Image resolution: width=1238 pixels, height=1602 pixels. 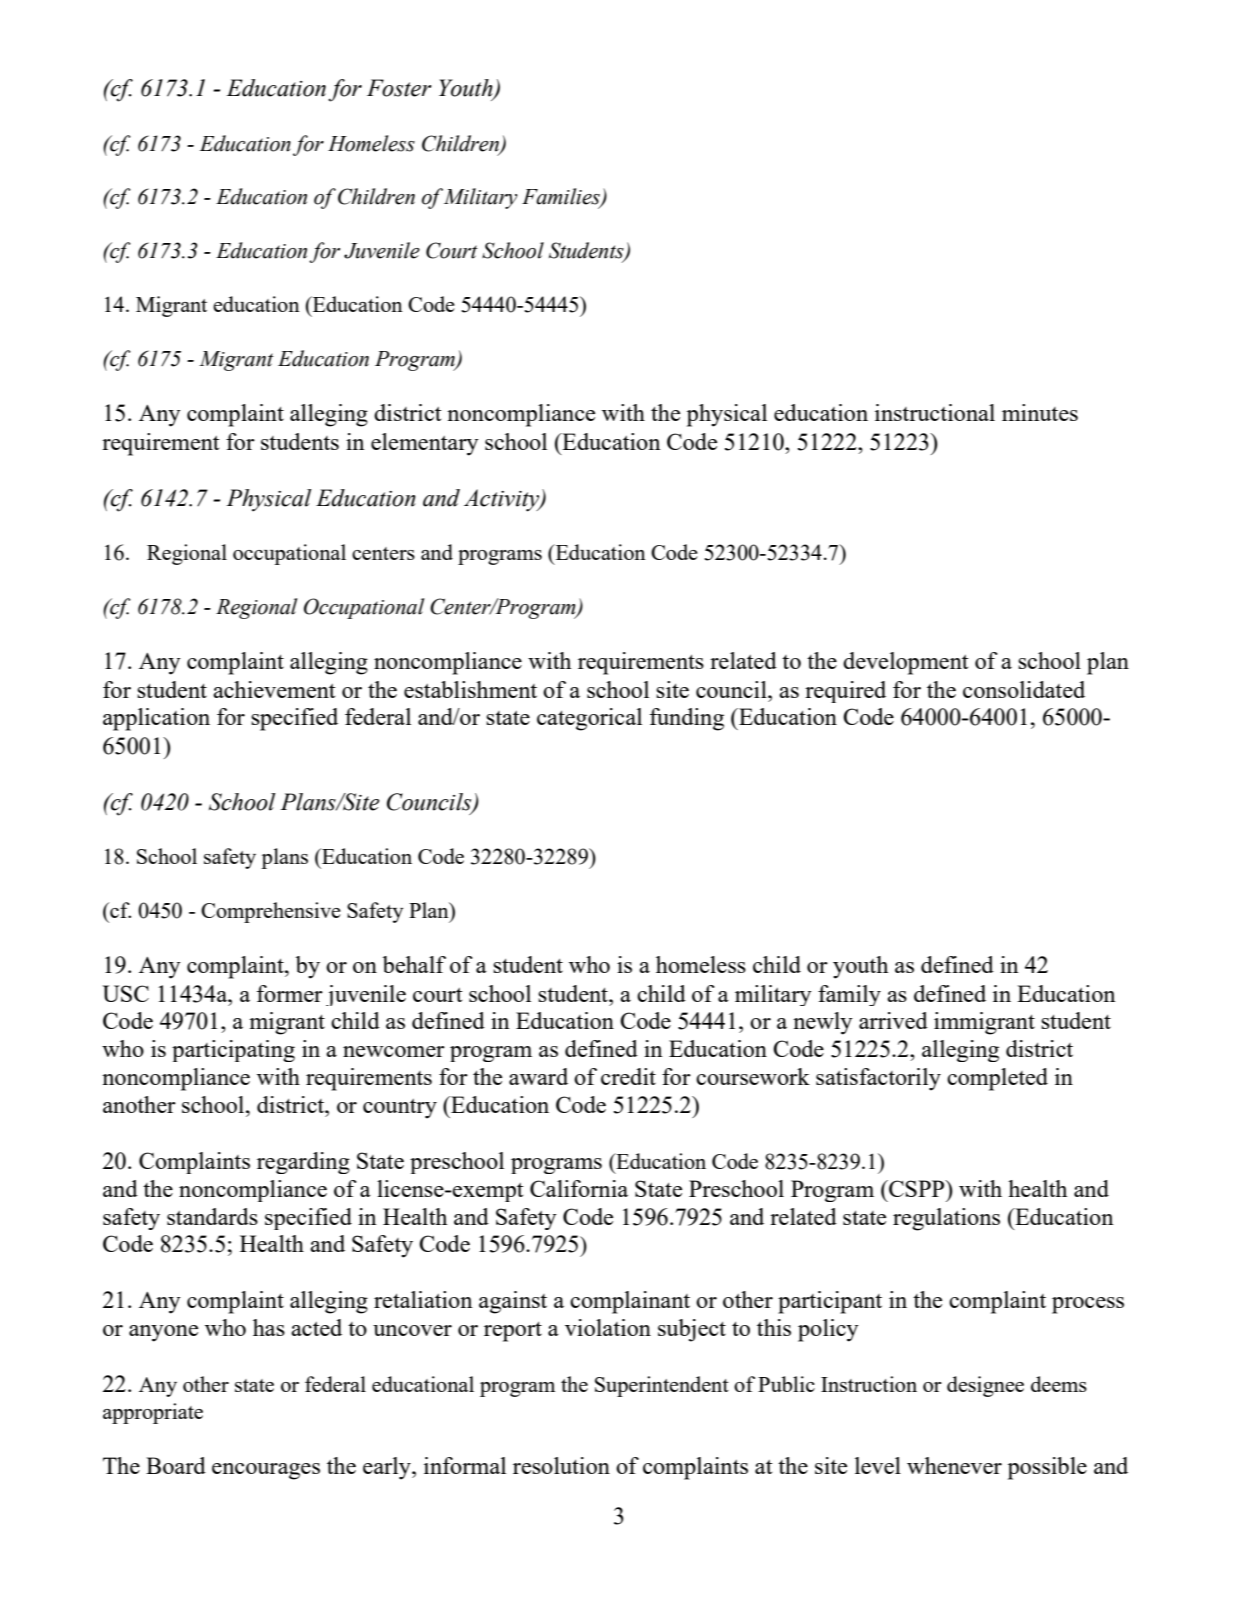 I want to click on encourages, so click(x=266, y=1471).
